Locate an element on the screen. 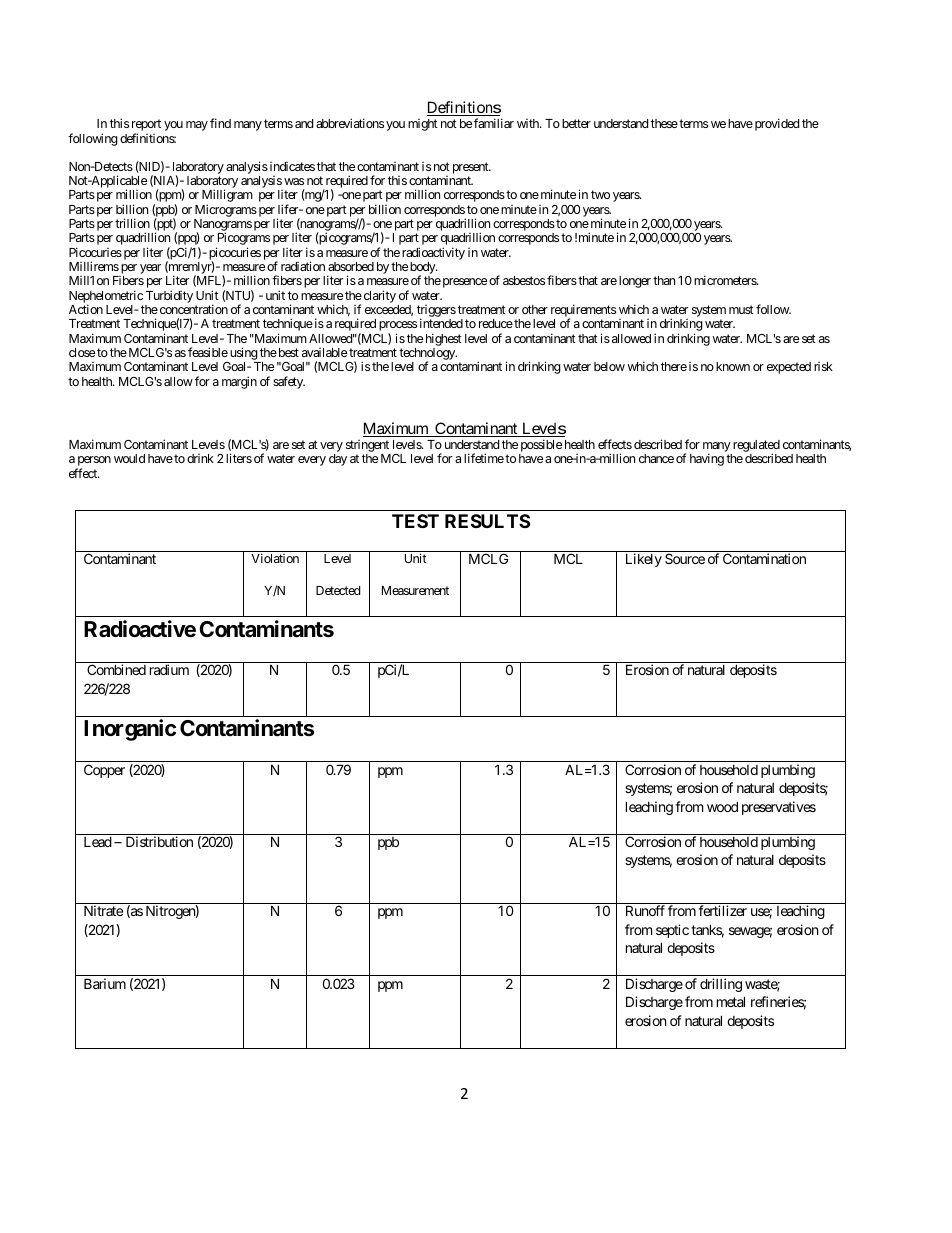  septic is located at coordinates (672, 931).
